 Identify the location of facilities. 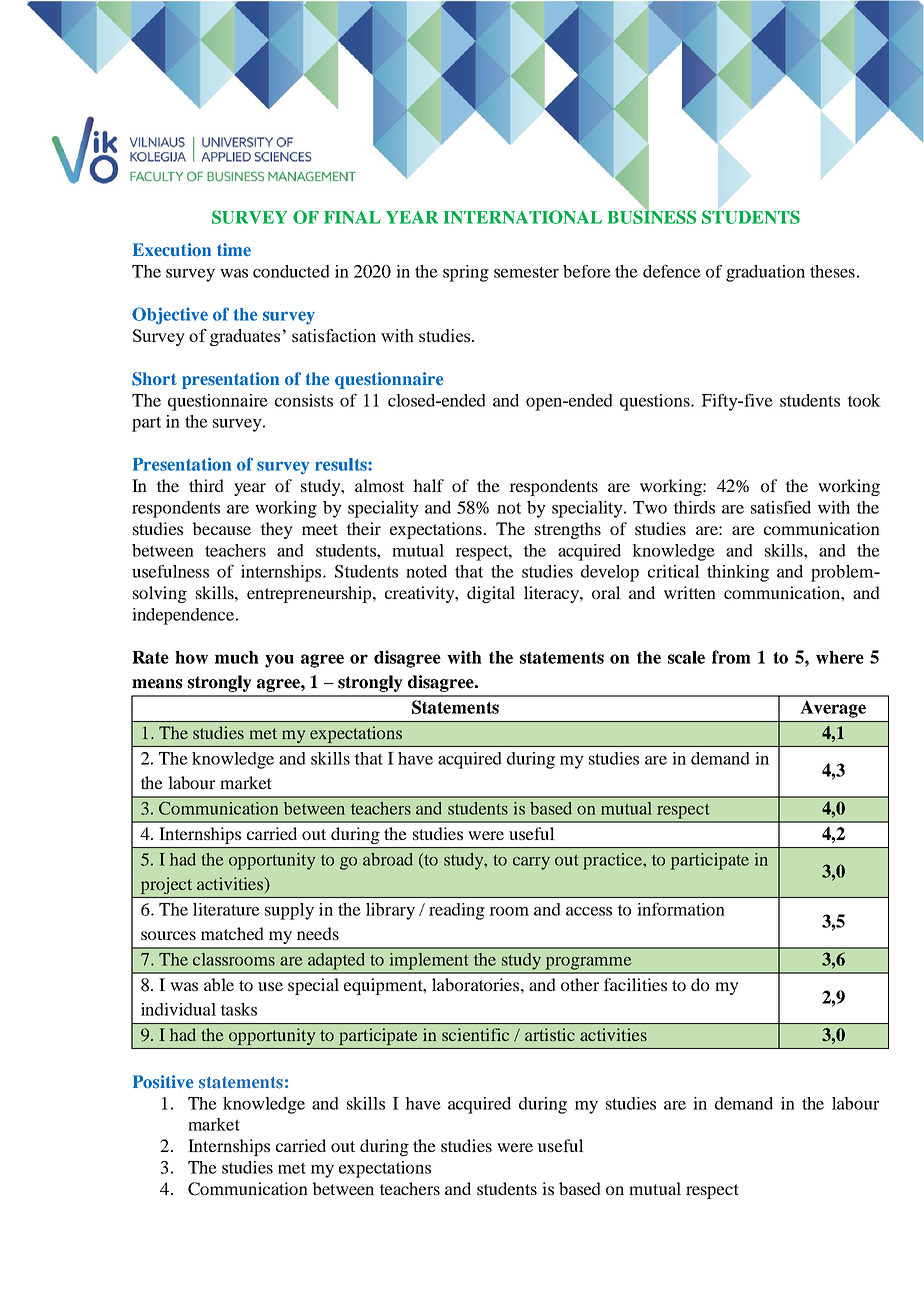
(635, 984).
